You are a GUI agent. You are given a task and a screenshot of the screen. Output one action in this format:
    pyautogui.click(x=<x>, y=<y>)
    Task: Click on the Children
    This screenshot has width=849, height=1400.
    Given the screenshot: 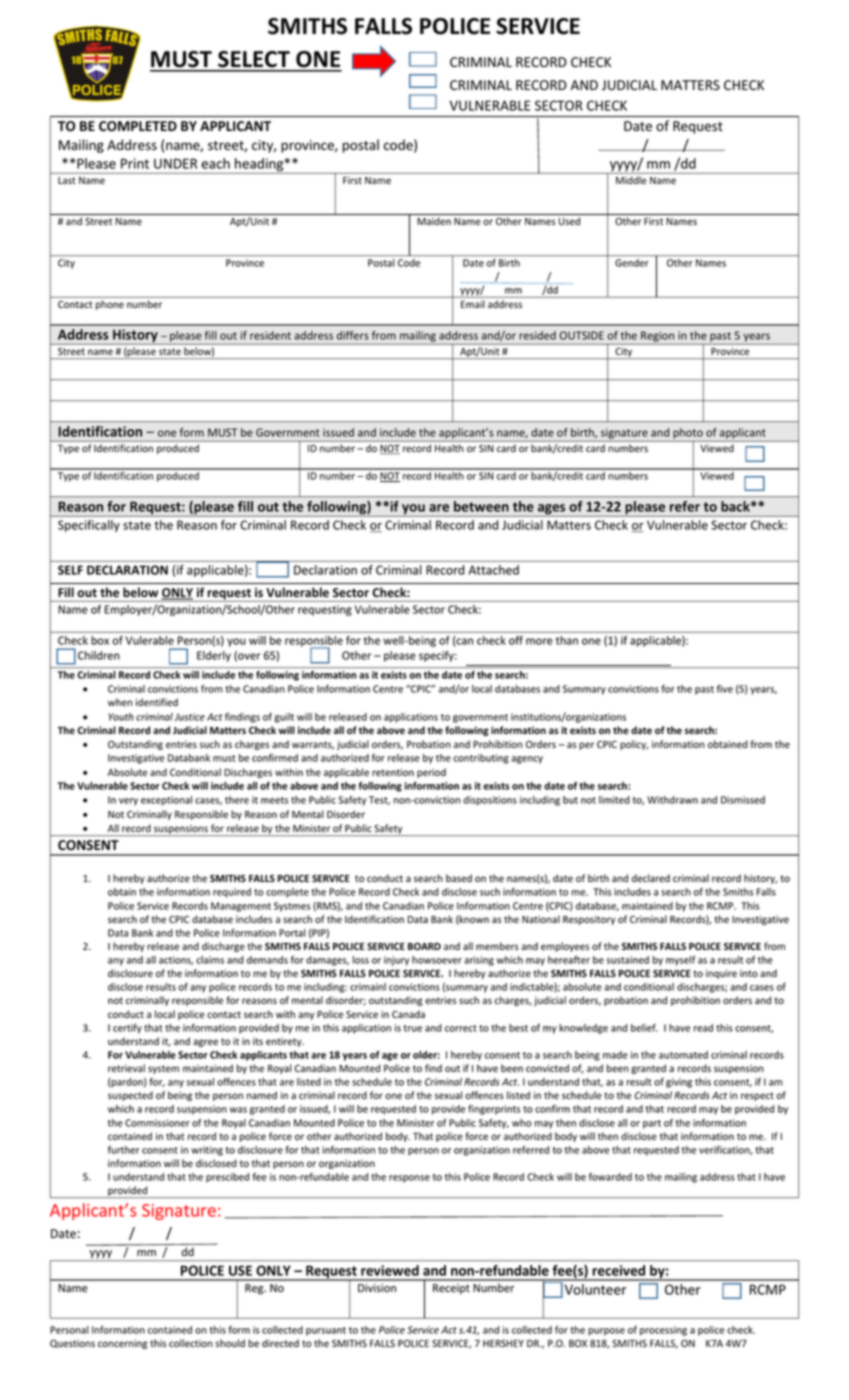 What is the action you would take?
    pyautogui.click(x=99, y=655)
